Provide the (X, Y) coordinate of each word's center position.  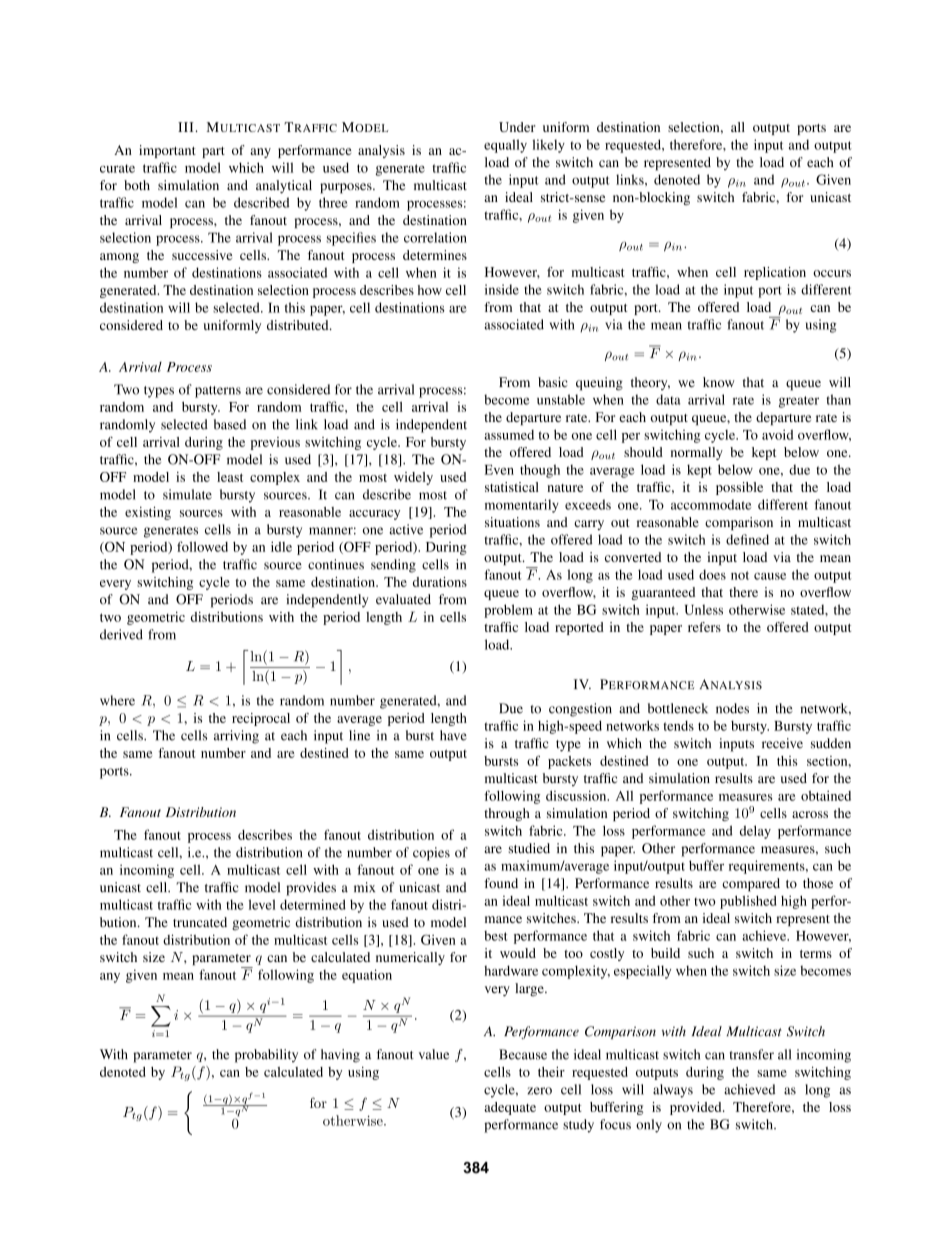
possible (739, 488)
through (507, 814)
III (187, 127)
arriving (236, 737)
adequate (510, 1108)
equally (505, 146)
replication (775, 273)
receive (782, 743)
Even (499, 470)
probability (266, 1056)
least (230, 477)
